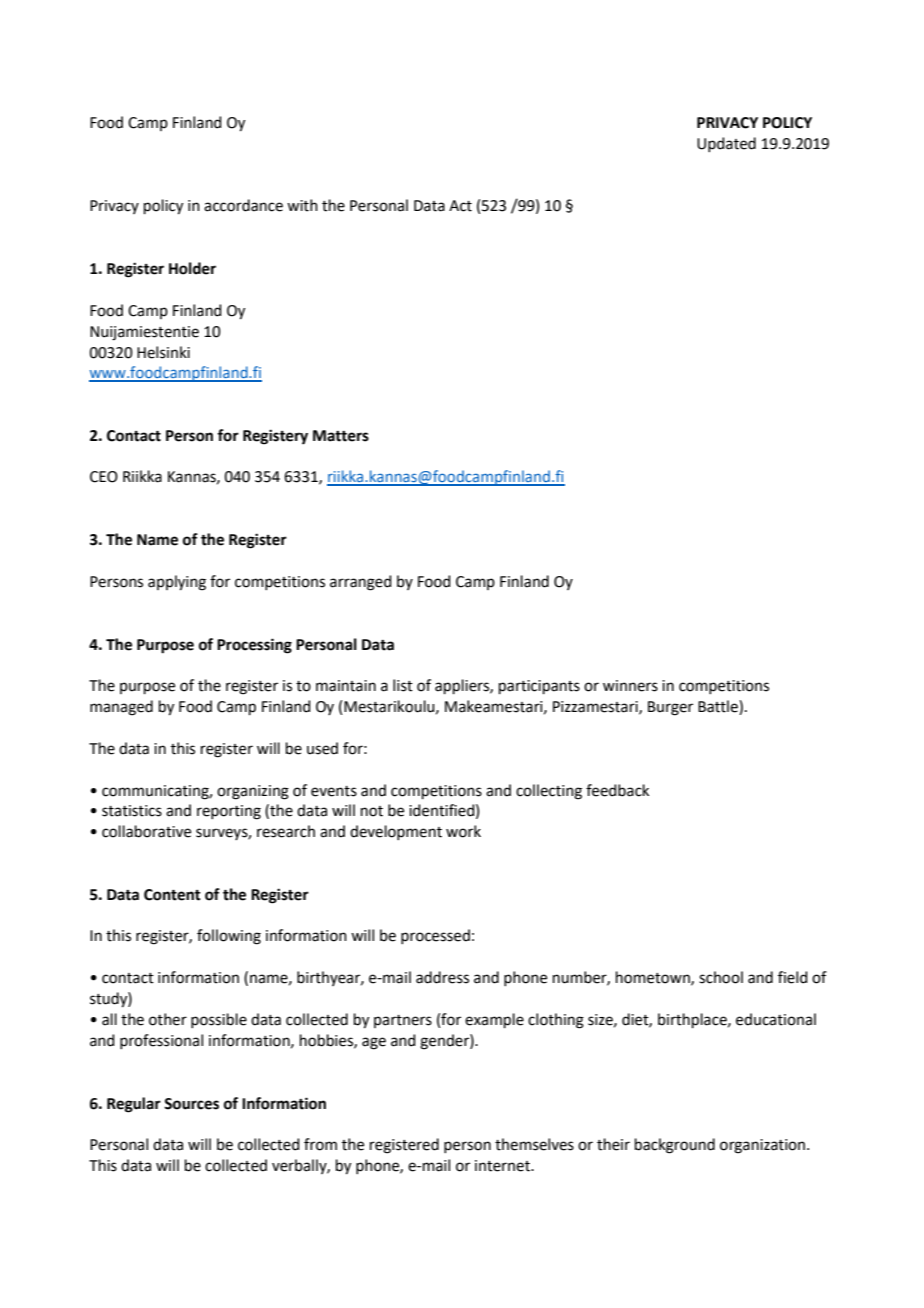 The width and height of the document is (924, 1308). I want to click on CEO, so click(104, 477).
